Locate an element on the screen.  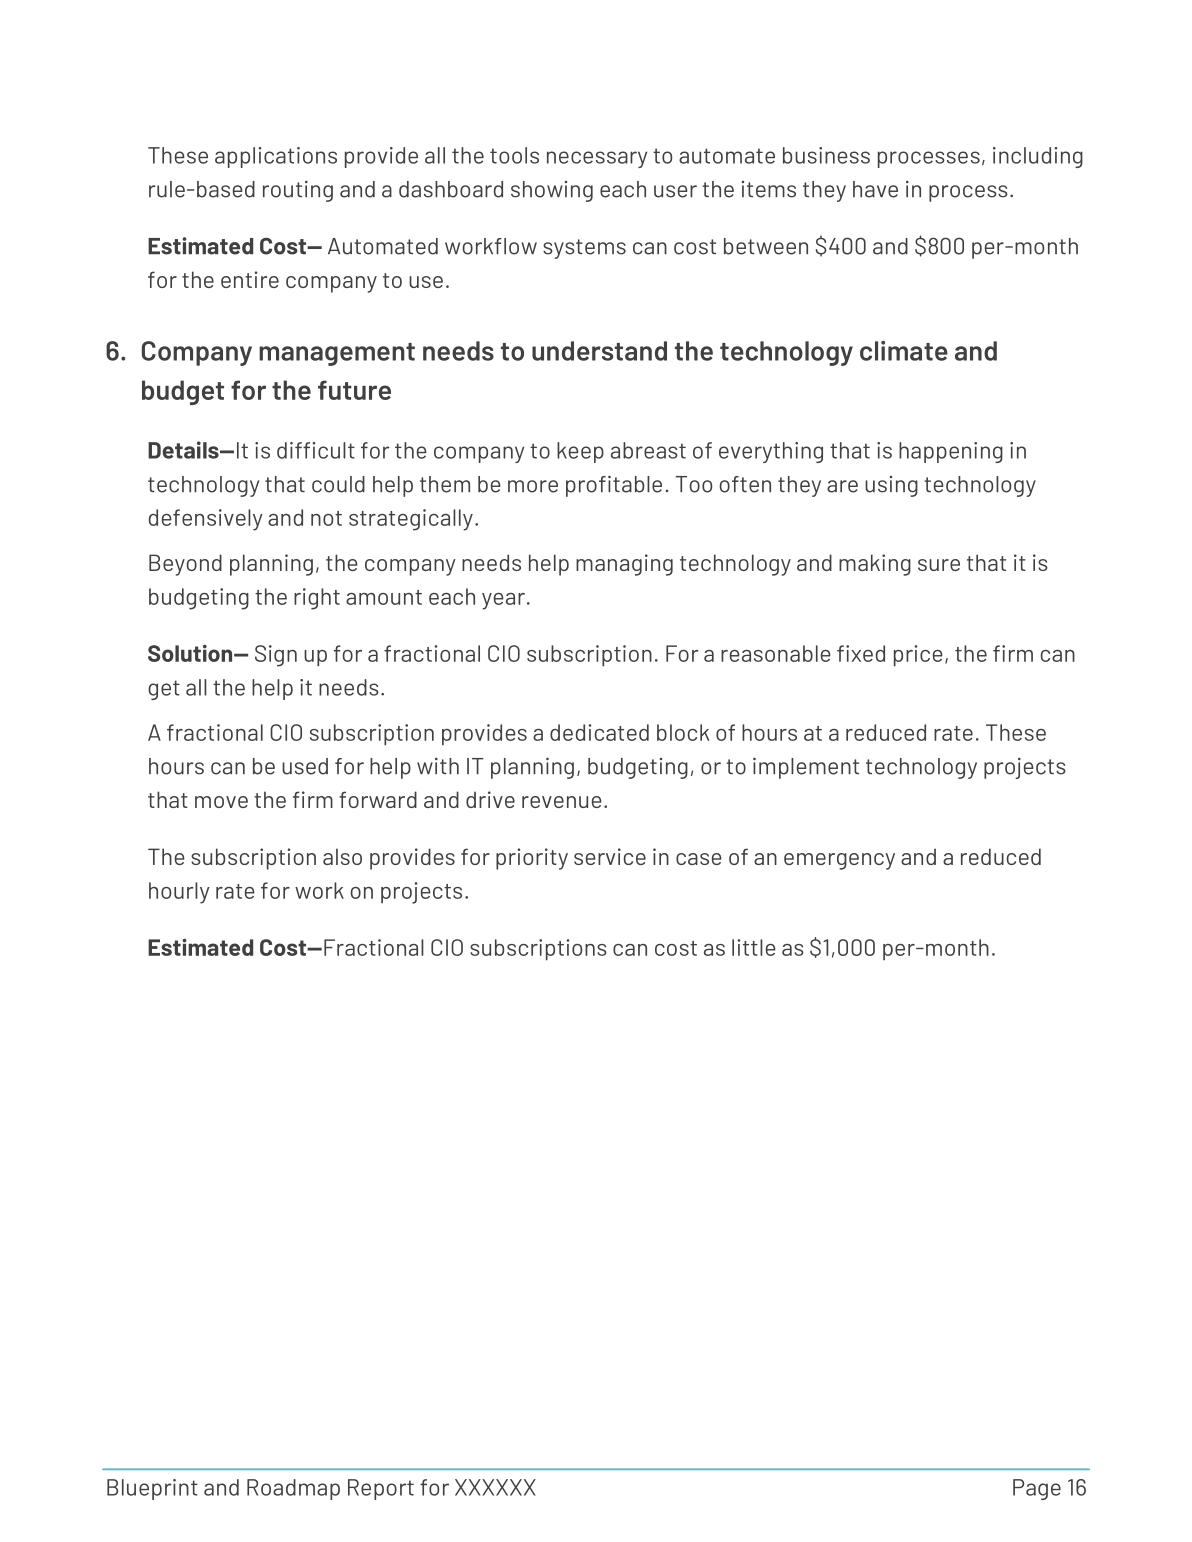
routing is located at coordinates (298, 191).
